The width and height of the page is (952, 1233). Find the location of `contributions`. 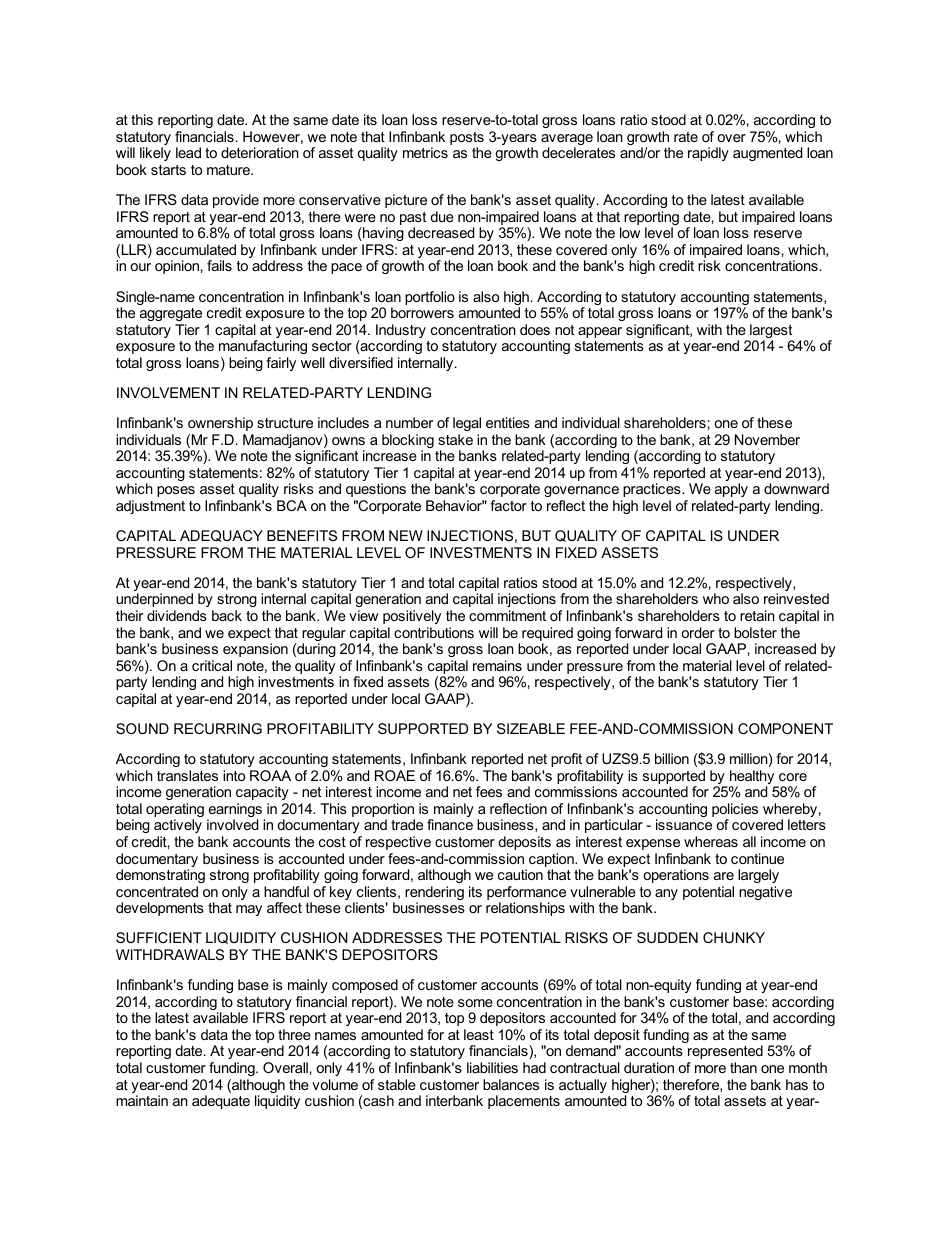

contributions is located at coordinates (434, 632).
